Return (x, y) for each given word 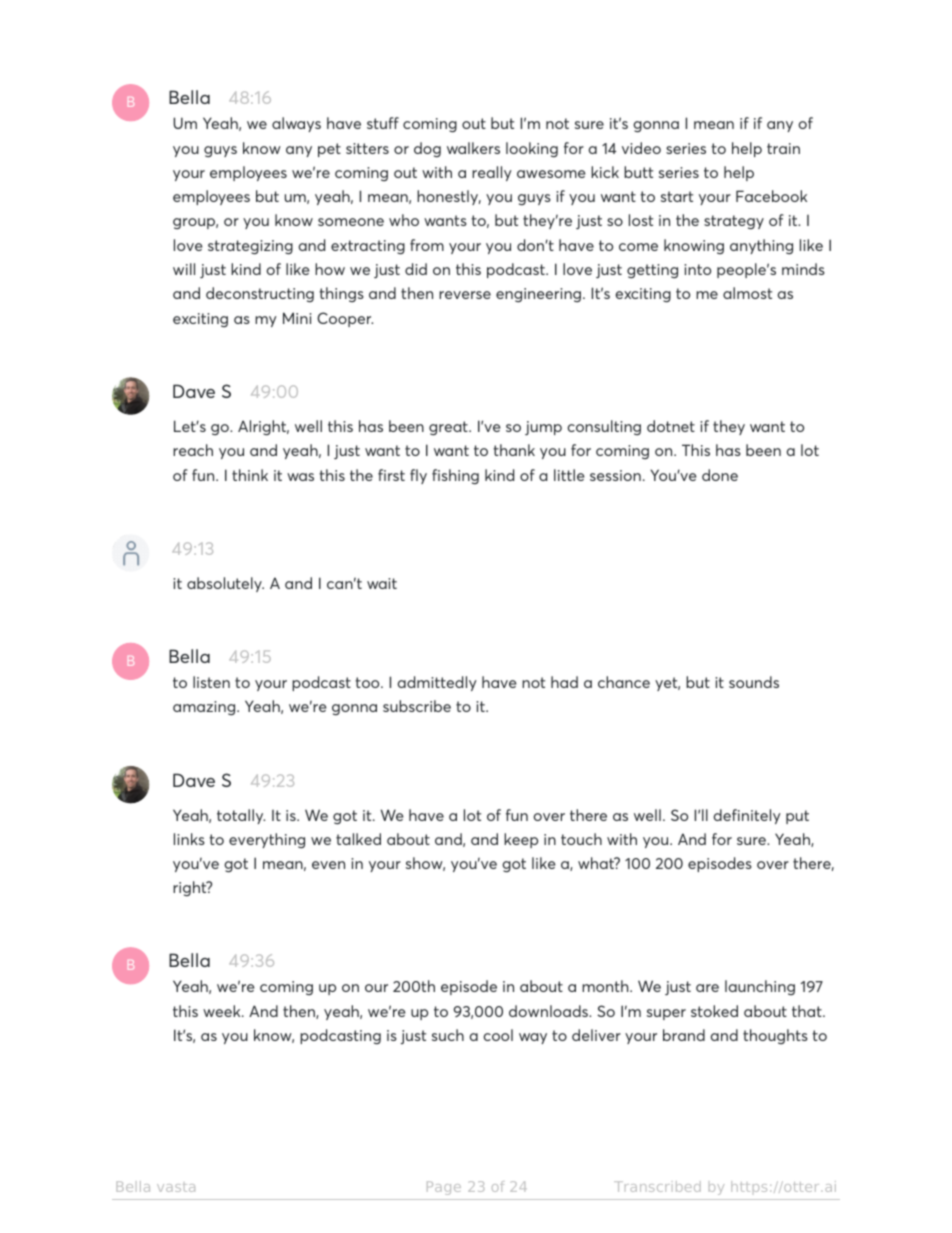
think (250, 475)
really (492, 173)
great (449, 428)
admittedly (437, 683)
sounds (754, 682)
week (223, 1011)
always (296, 124)
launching (760, 987)
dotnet (671, 426)
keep (521, 840)
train (783, 148)
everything (267, 840)
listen (211, 682)
